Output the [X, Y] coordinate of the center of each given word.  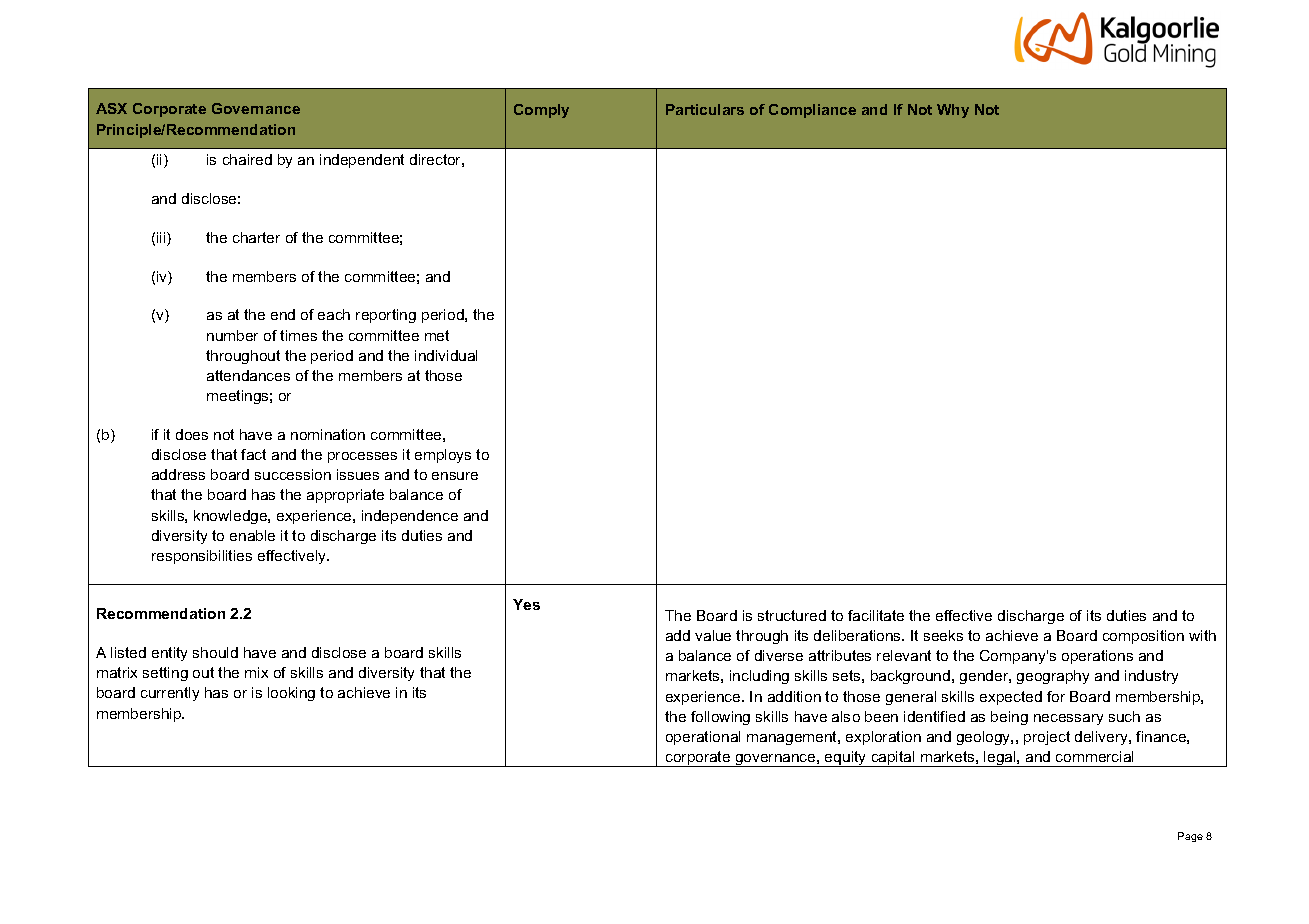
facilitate [876, 615]
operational [703, 738]
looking [291, 694]
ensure [455, 476]
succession [293, 474]
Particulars [705, 109]
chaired [247, 159]
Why [953, 111]
